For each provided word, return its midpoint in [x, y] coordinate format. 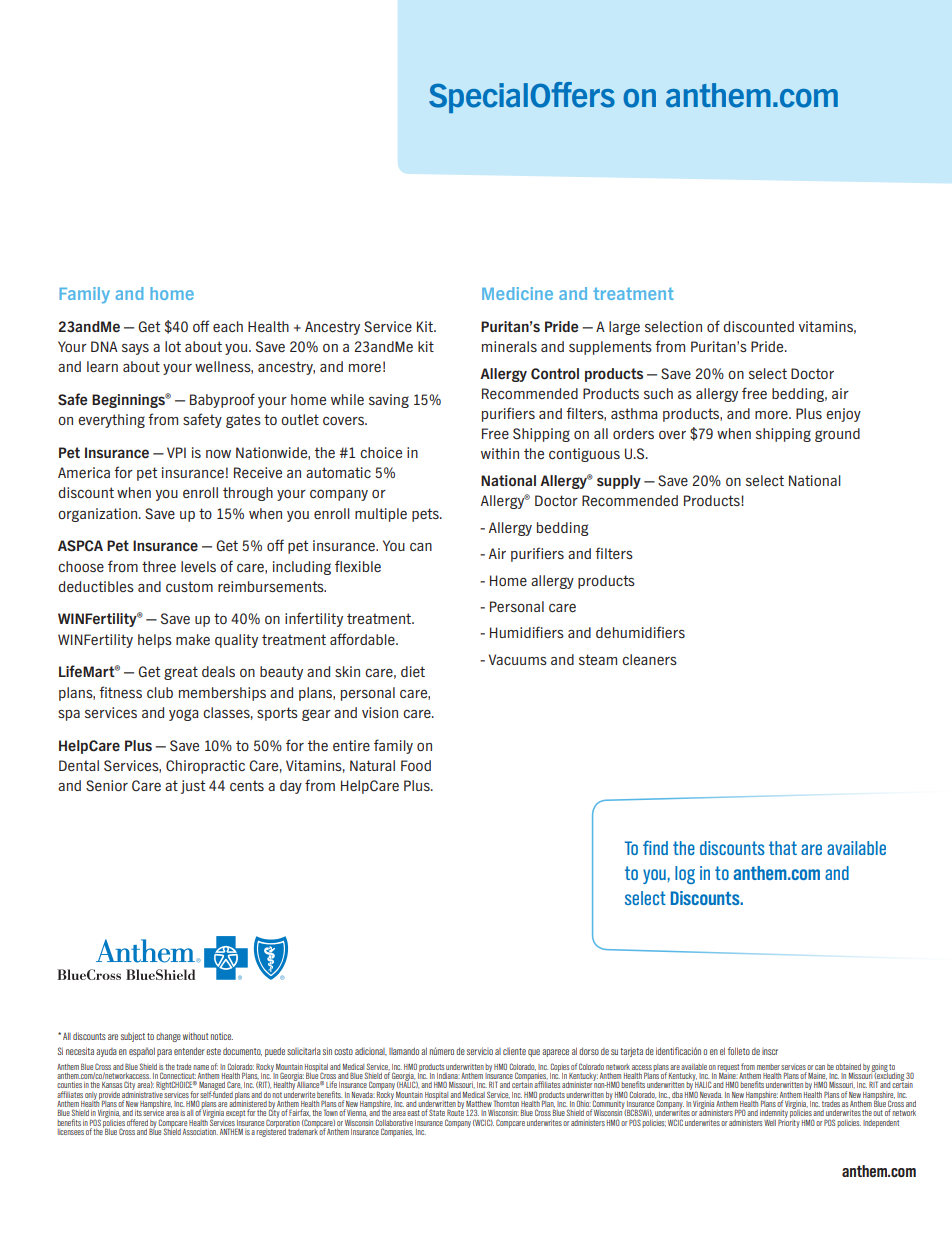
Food [416, 765]
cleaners [649, 659]
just [193, 787]
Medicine [517, 293]
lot [173, 346]
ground [837, 435]
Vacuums [518, 659]
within [500, 453]
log [685, 875]
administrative [143, 1093]
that [783, 848]
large [624, 328]
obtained [848, 1067]
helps [155, 641]
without [196, 1036]
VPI [176, 452]
